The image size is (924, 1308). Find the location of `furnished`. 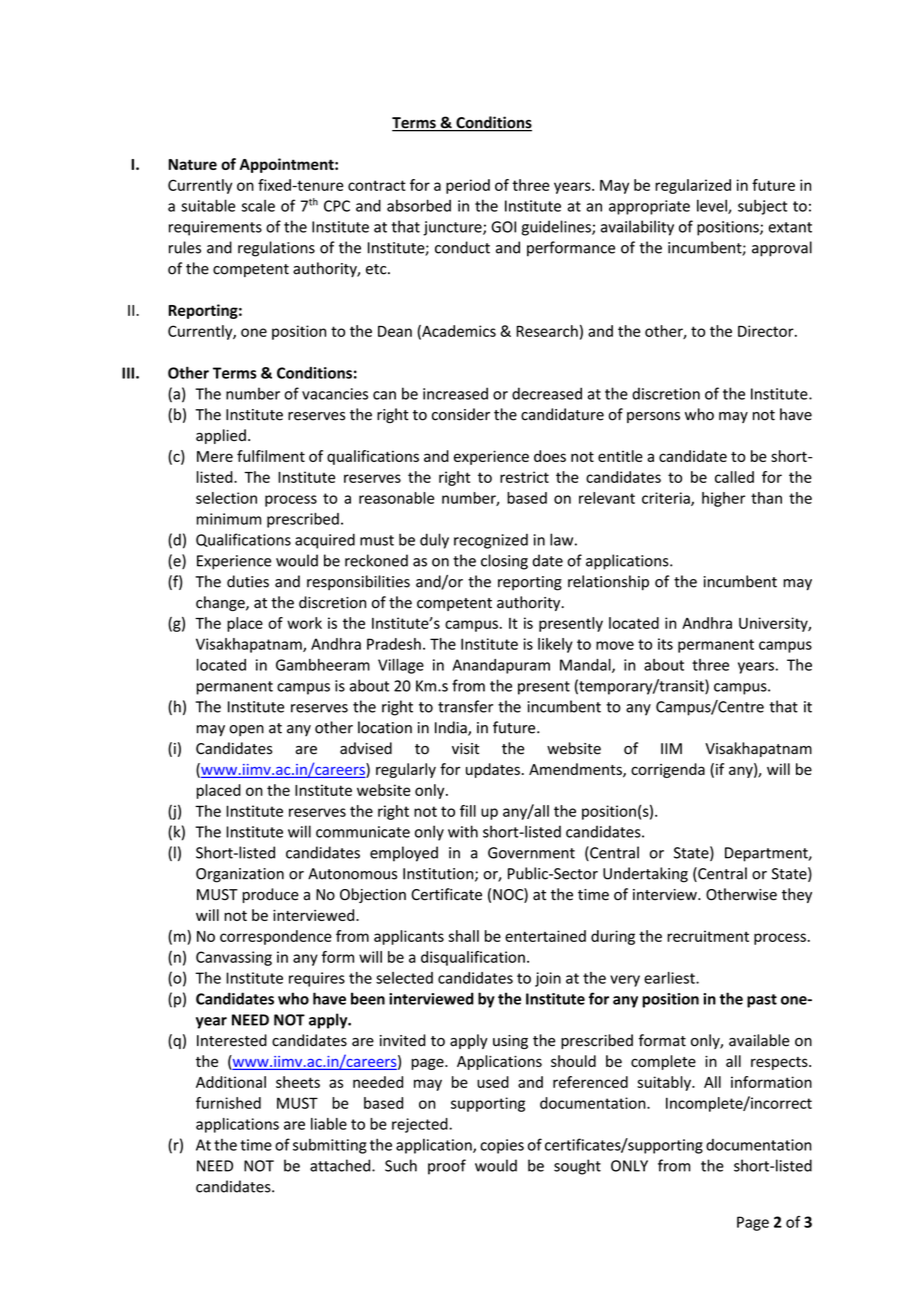

furnished is located at coordinates (228, 1103).
